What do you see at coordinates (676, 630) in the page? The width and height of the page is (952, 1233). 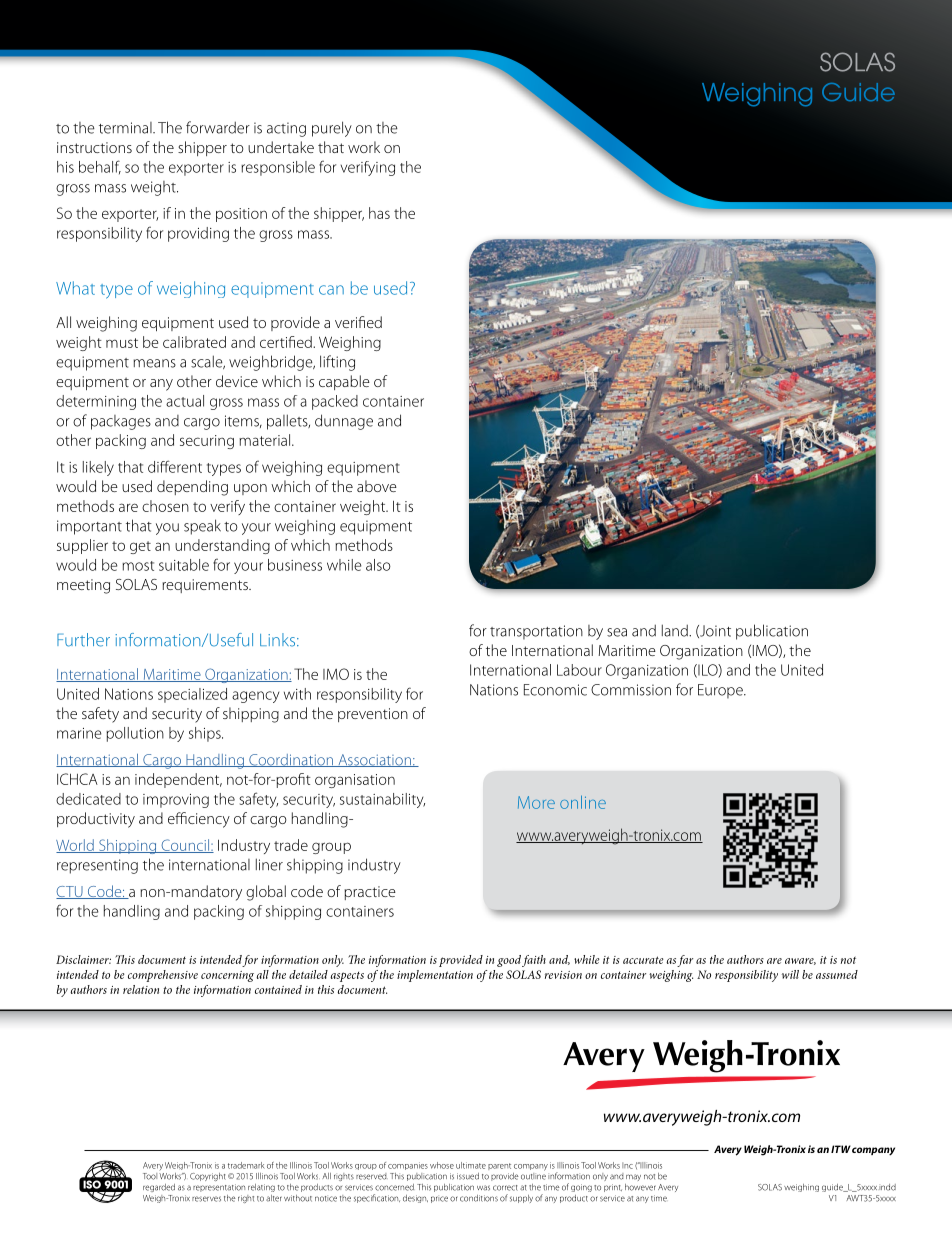 I see `land` at bounding box center [676, 630].
